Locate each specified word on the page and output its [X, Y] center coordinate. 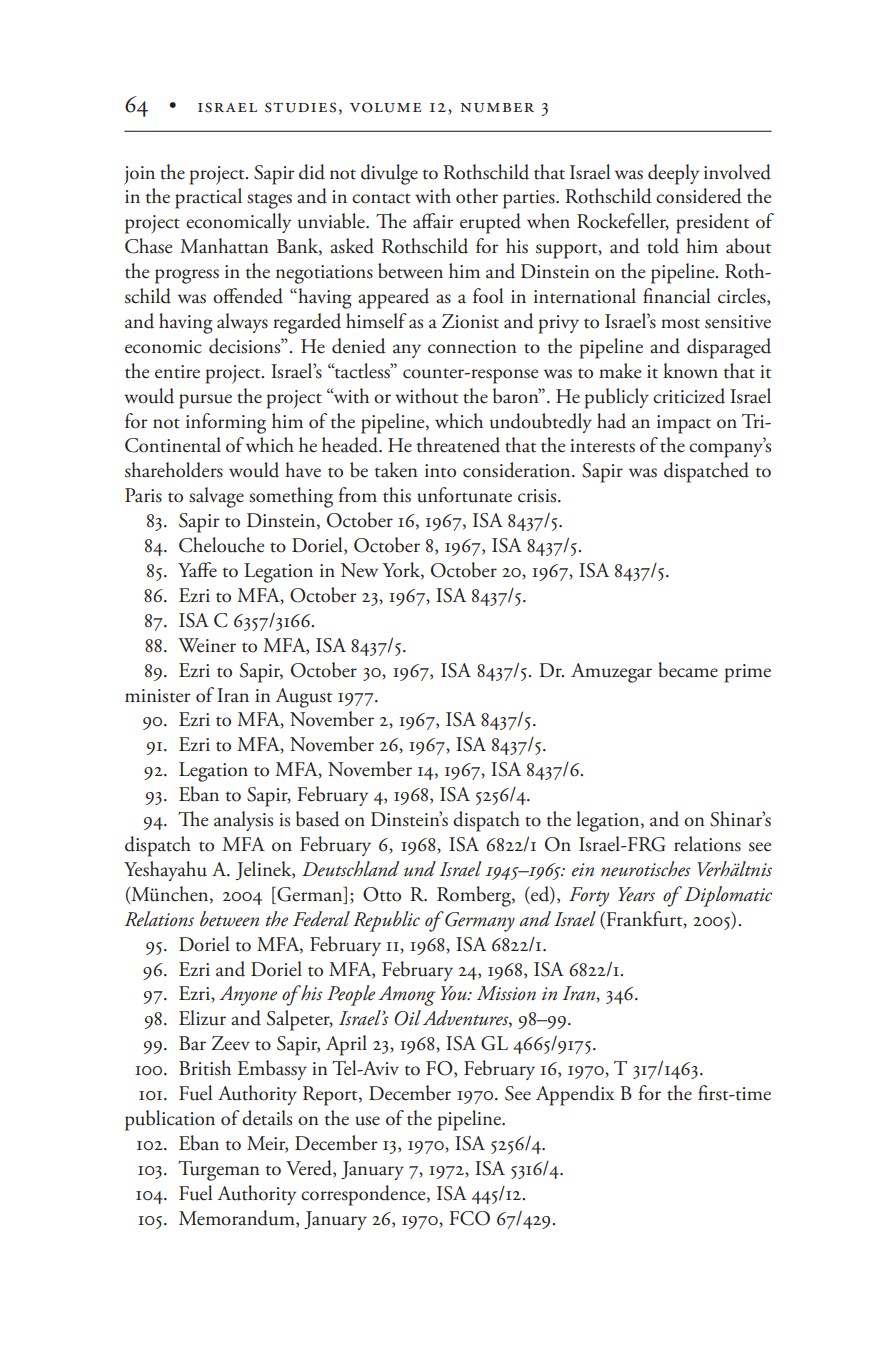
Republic [386, 921]
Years [636, 894]
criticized [689, 396]
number [497, 108]
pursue [205, 401]
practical [208, 198]
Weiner [207, 645]
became [688, 670]
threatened [458, 445]
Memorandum [238, 1219]
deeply [673, 174]
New [359, 570]
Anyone [248, 996]
